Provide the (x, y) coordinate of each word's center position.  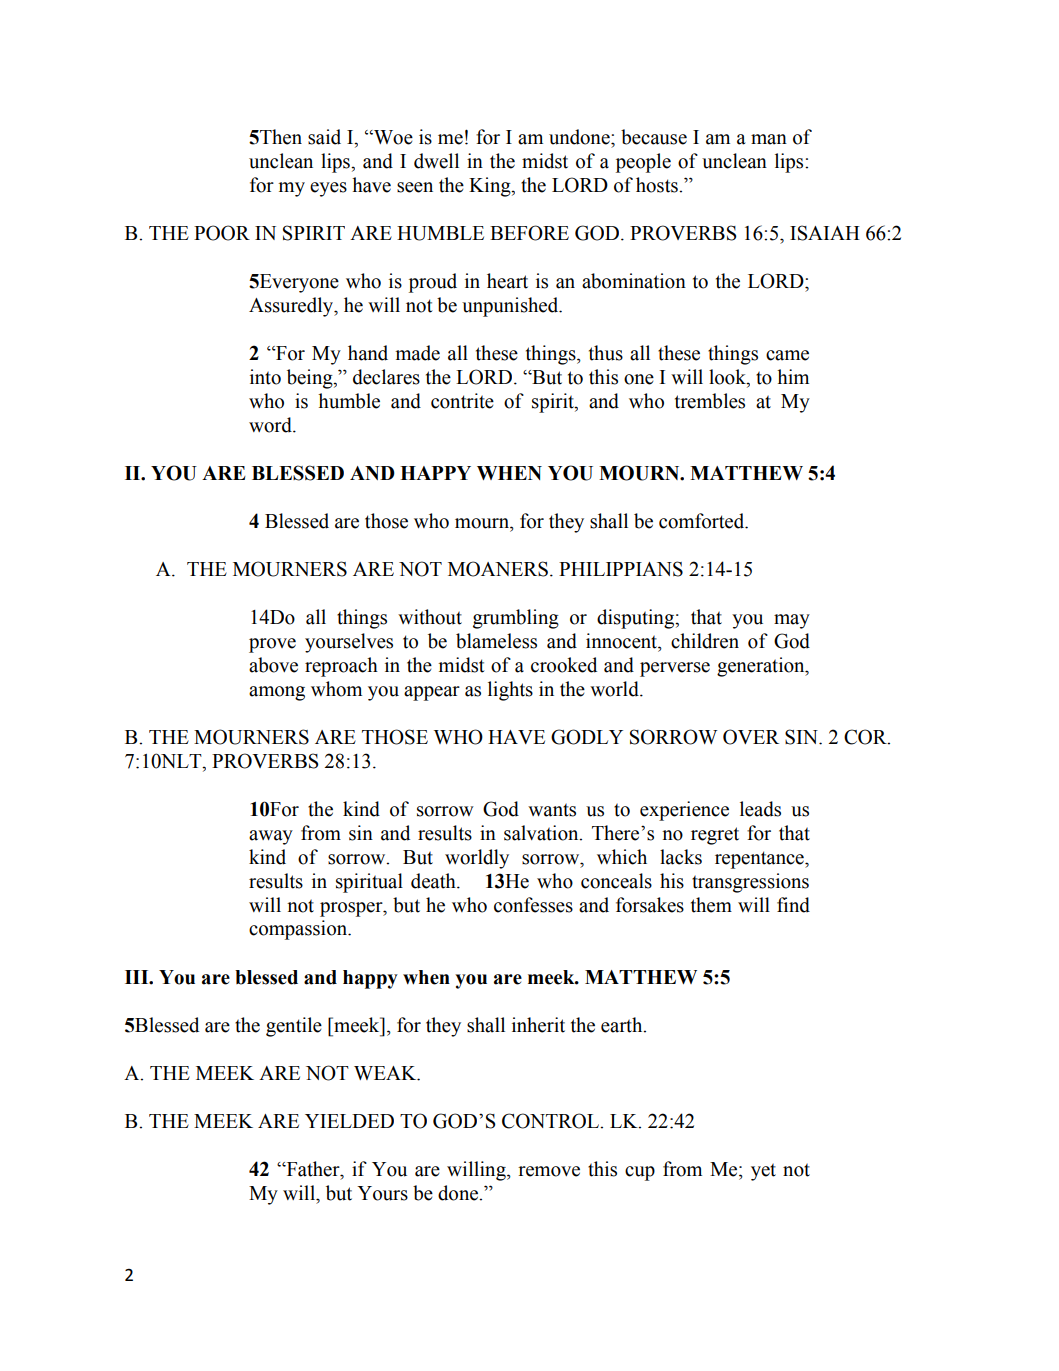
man (769, 139)
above (273, 665)
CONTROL (552, 1121)
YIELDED (349, 1121)
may (792, 621)
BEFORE (529, 233)
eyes (328, 189)
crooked (564, 665)
